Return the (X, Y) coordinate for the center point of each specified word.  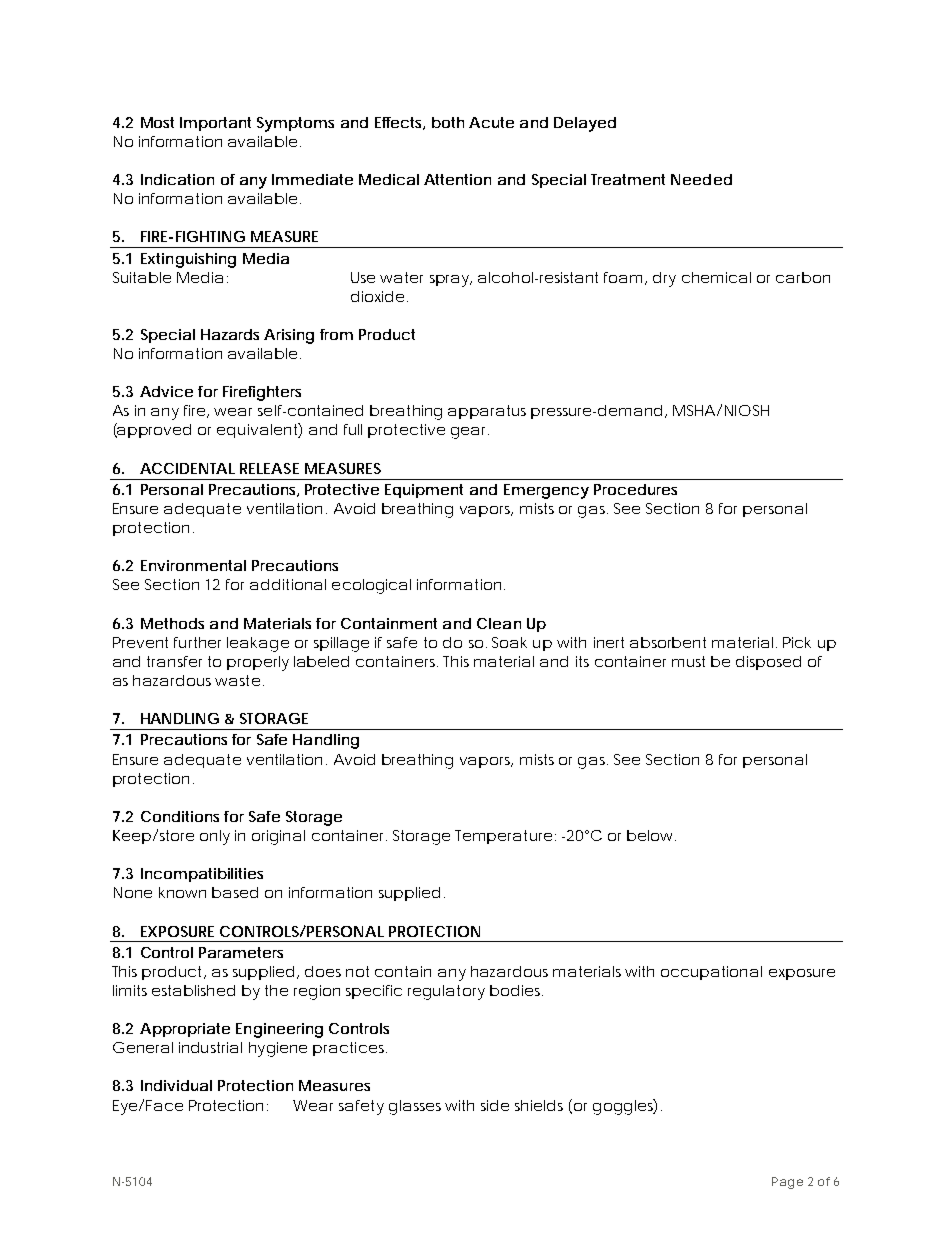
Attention (457, 179)
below (651, 835)
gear (470, 433)
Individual (176, 1085)
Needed (701, 179)
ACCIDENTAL (187, 468)
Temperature (503, 837)
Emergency (546, 491)
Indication (177, 179)
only (215, 837)
